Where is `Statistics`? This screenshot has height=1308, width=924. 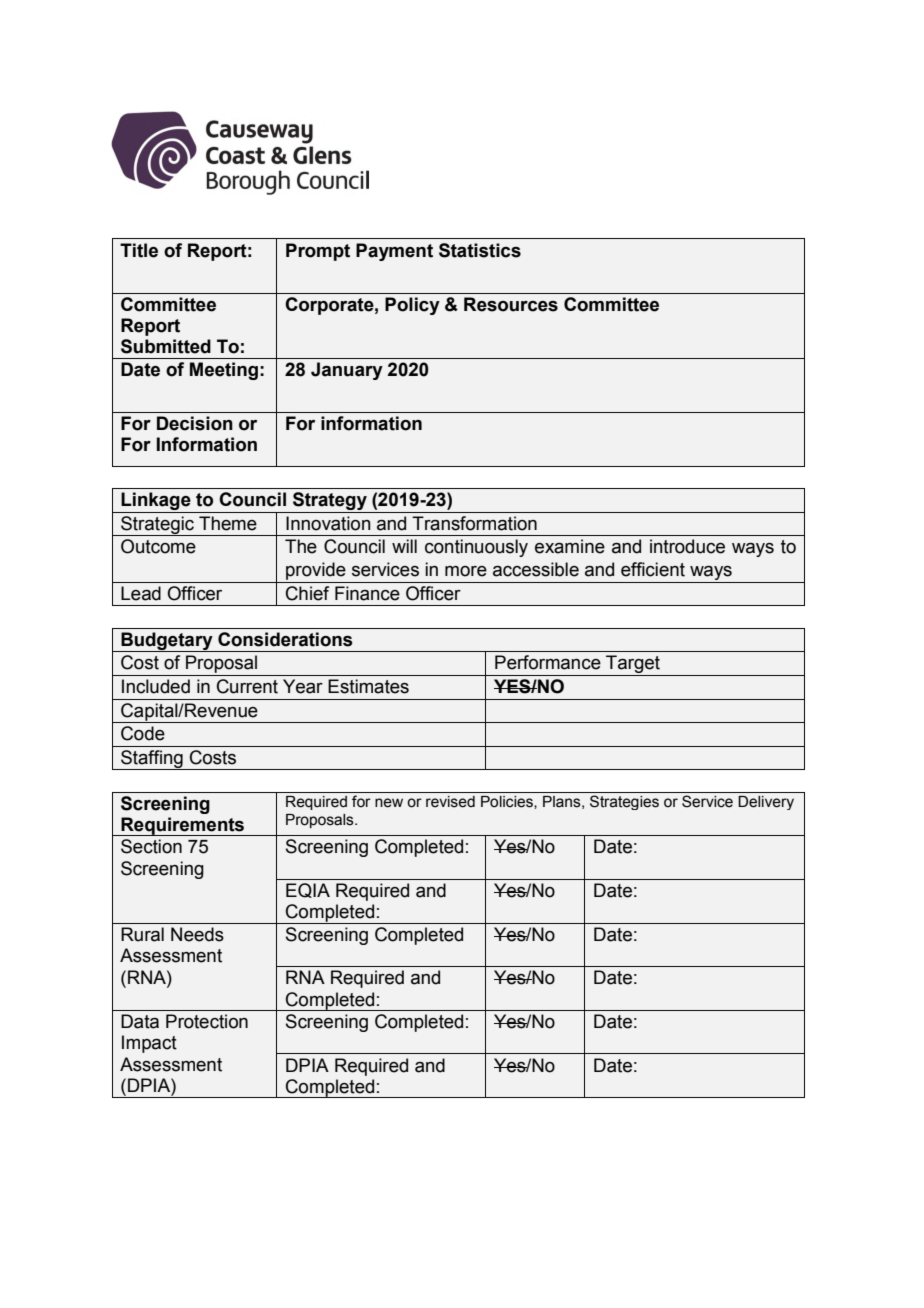
Statistics is located at coordinates (480, 250).
